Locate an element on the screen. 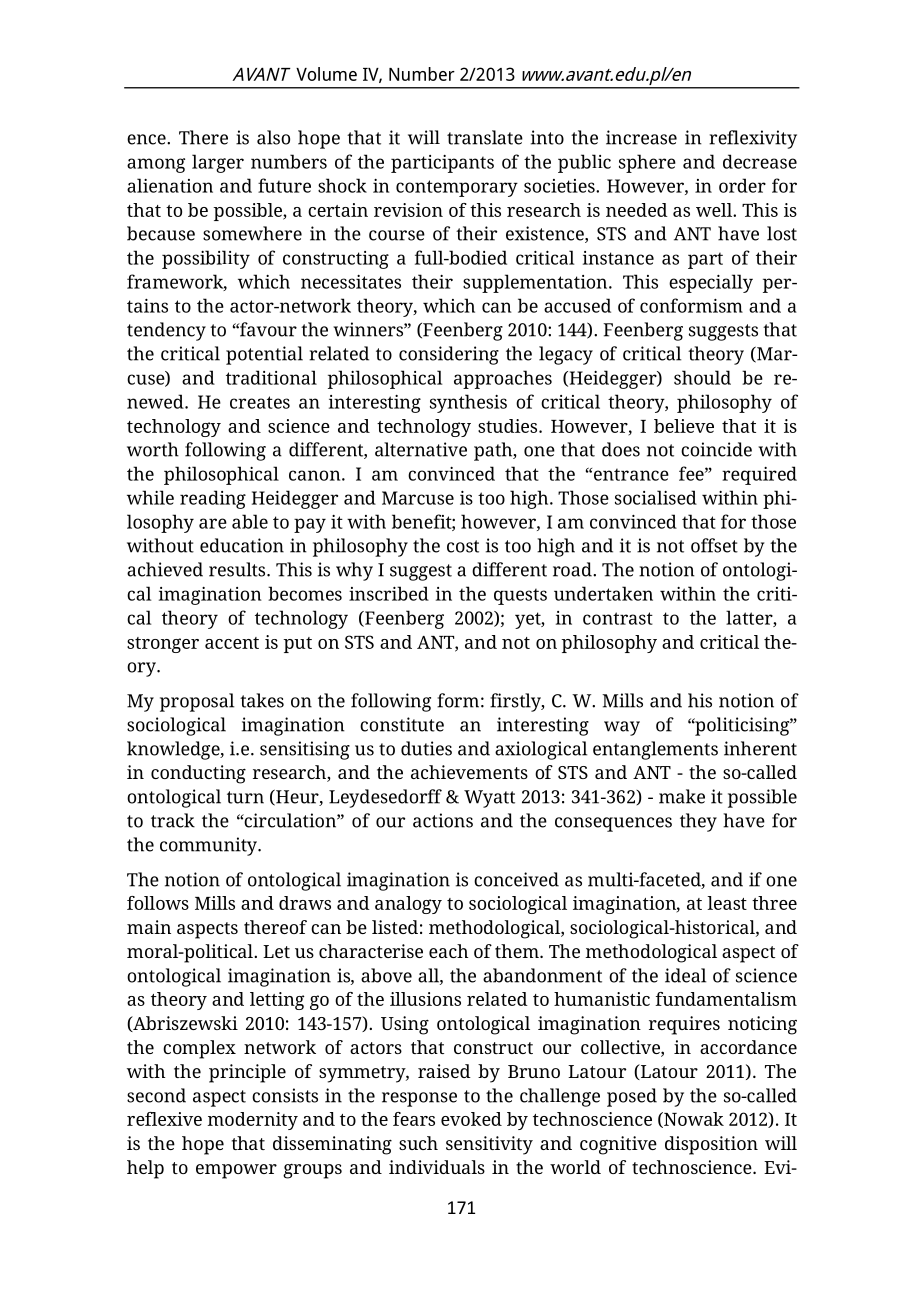 This screenshot has height=1307, width=924. also is located at coordinates (273, 137).
